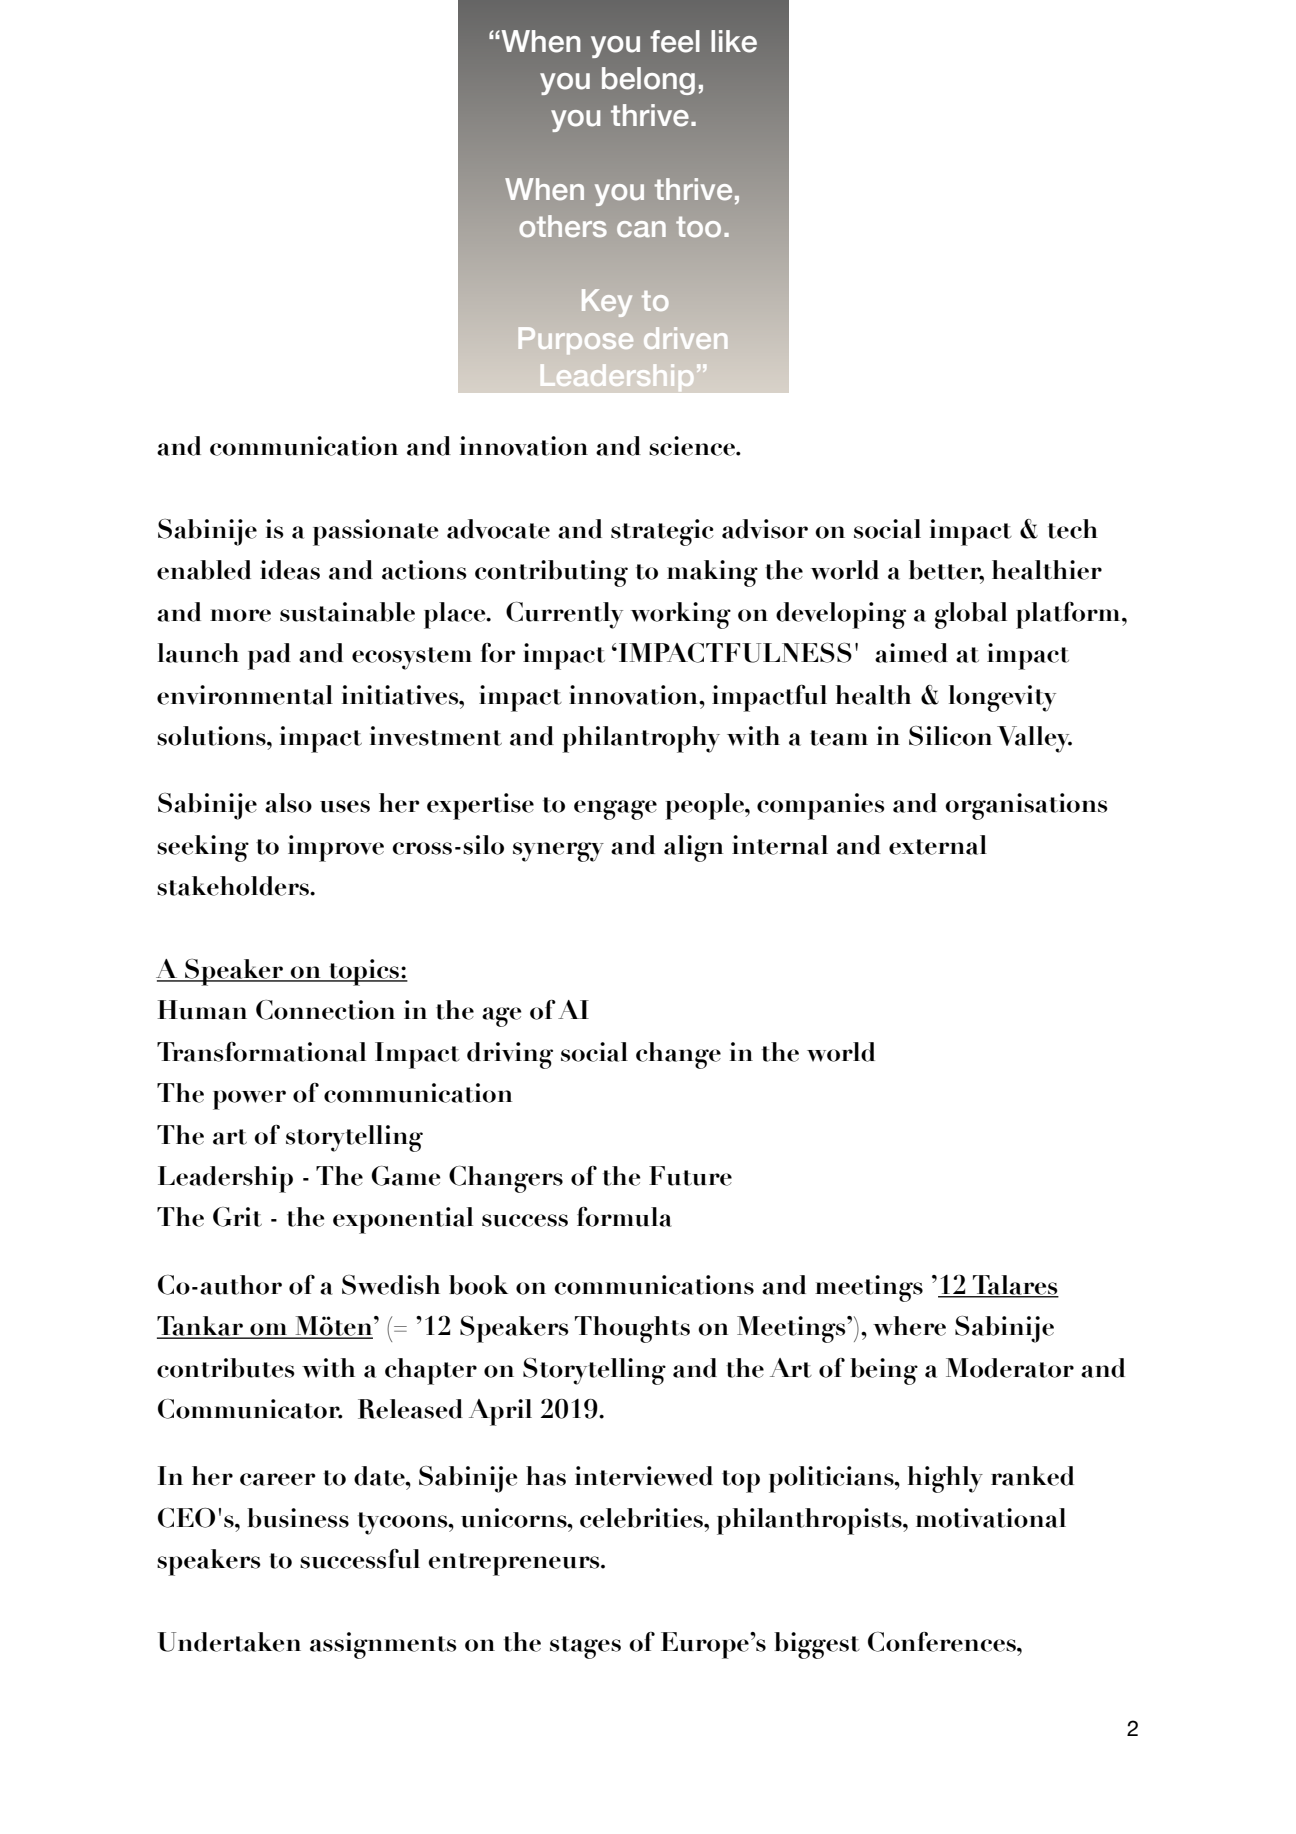 Image resolution: width=1296 pixels, height=1834 pixels. Describe the element at coordinates (290, 570) in the document. I see `ideas` at that location.
